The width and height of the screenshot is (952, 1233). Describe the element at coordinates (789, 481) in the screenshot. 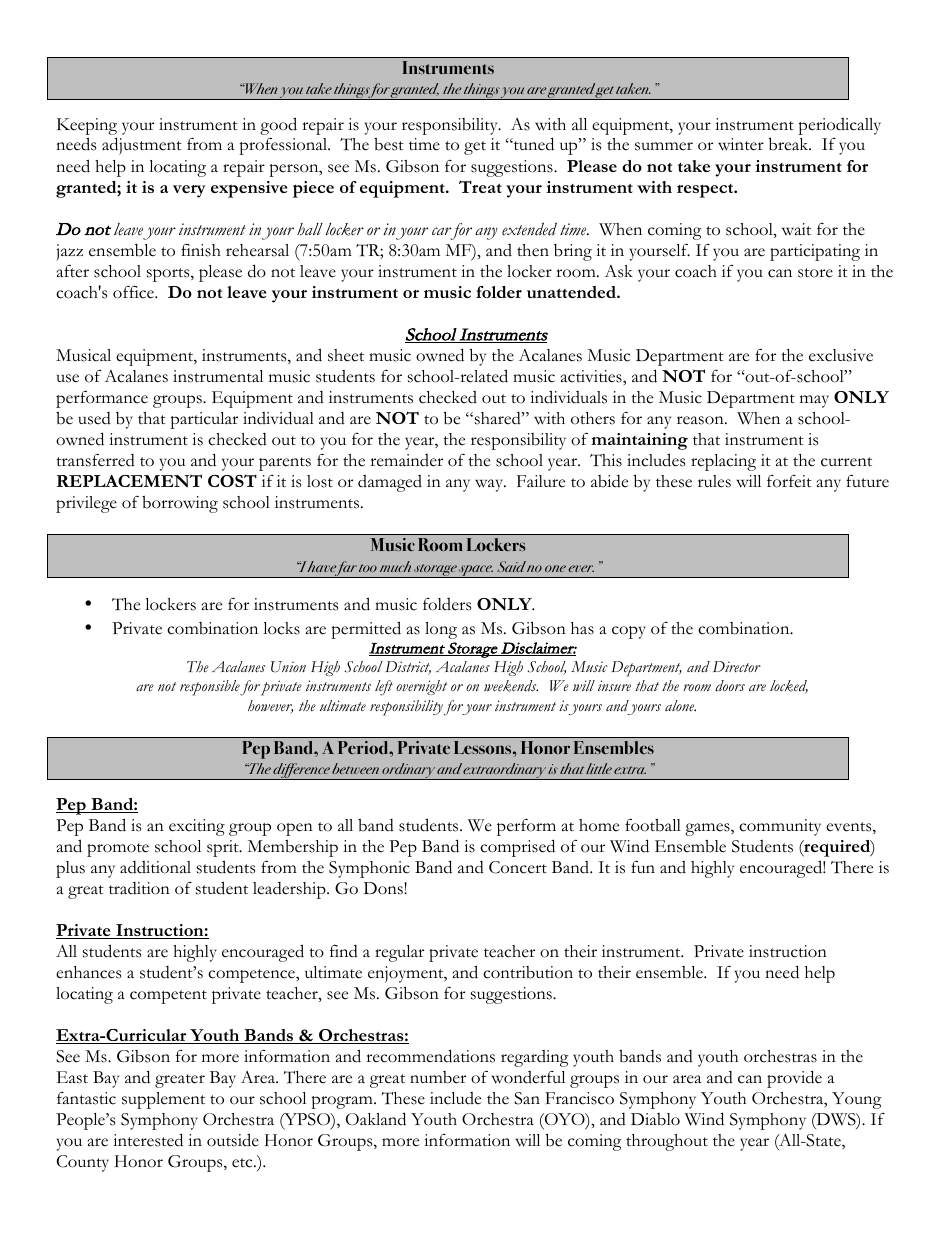

I see `forfeit` at that location.
